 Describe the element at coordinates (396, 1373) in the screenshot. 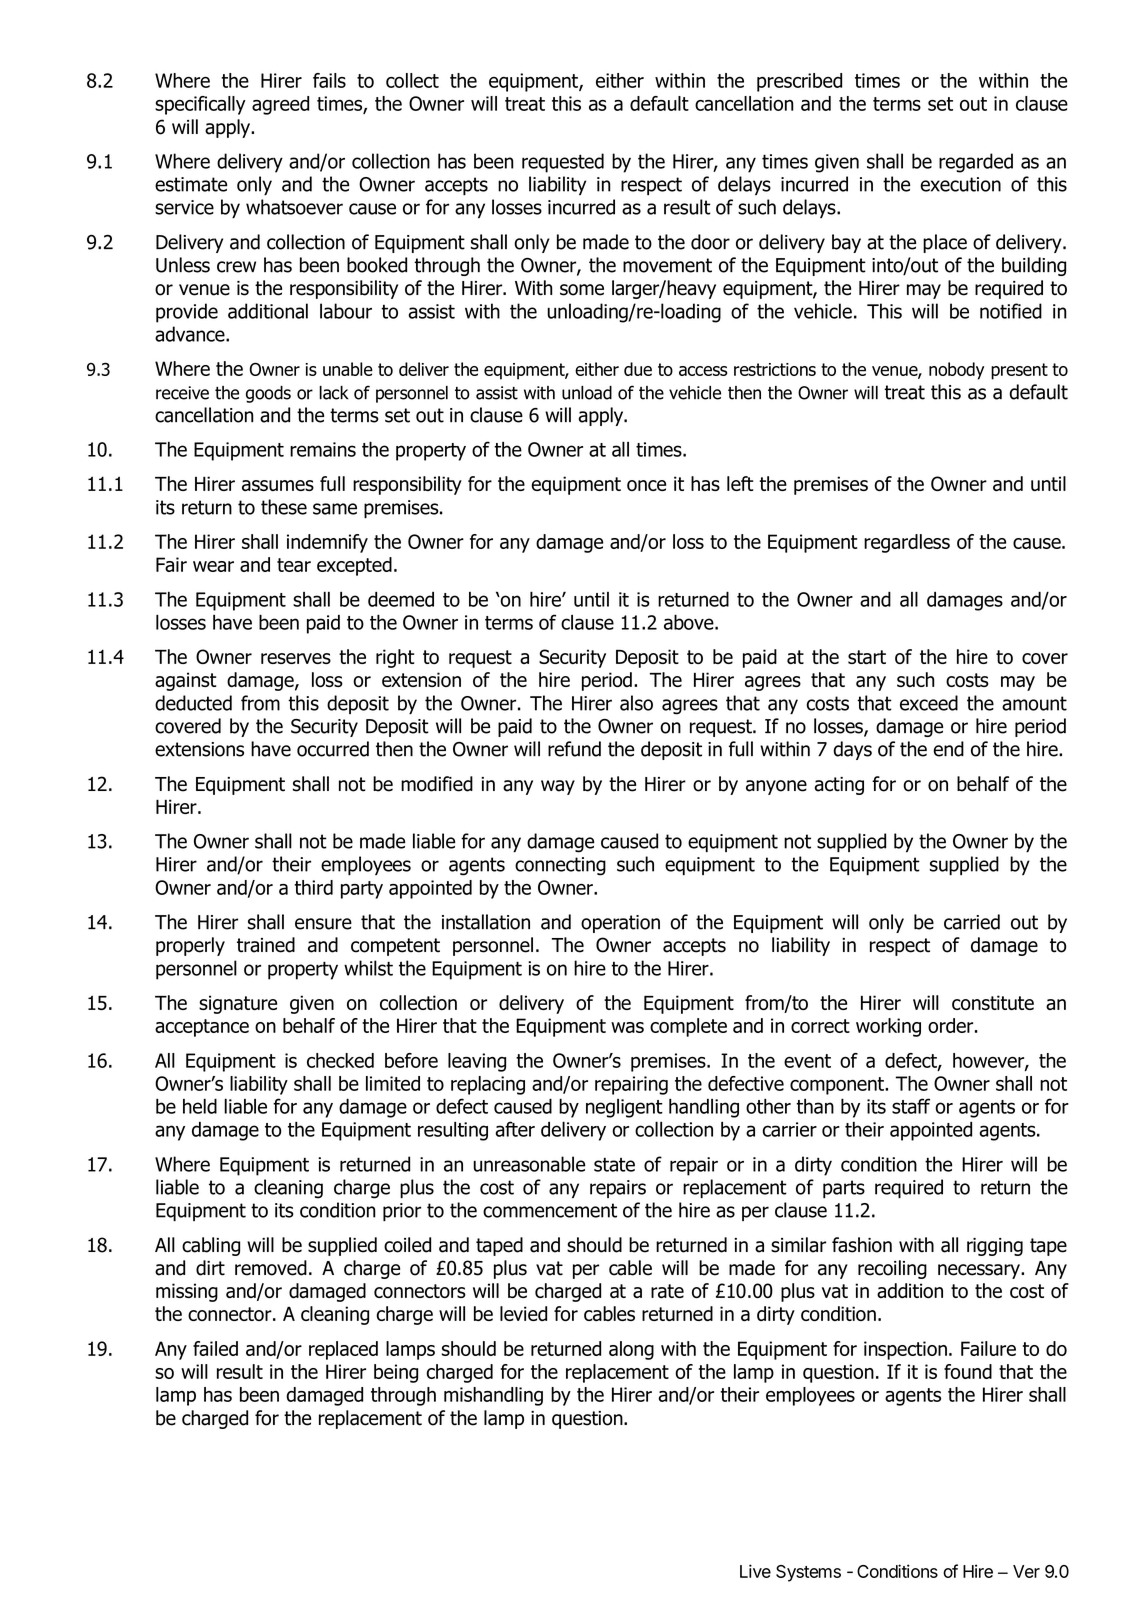

I see `being` at that location.
